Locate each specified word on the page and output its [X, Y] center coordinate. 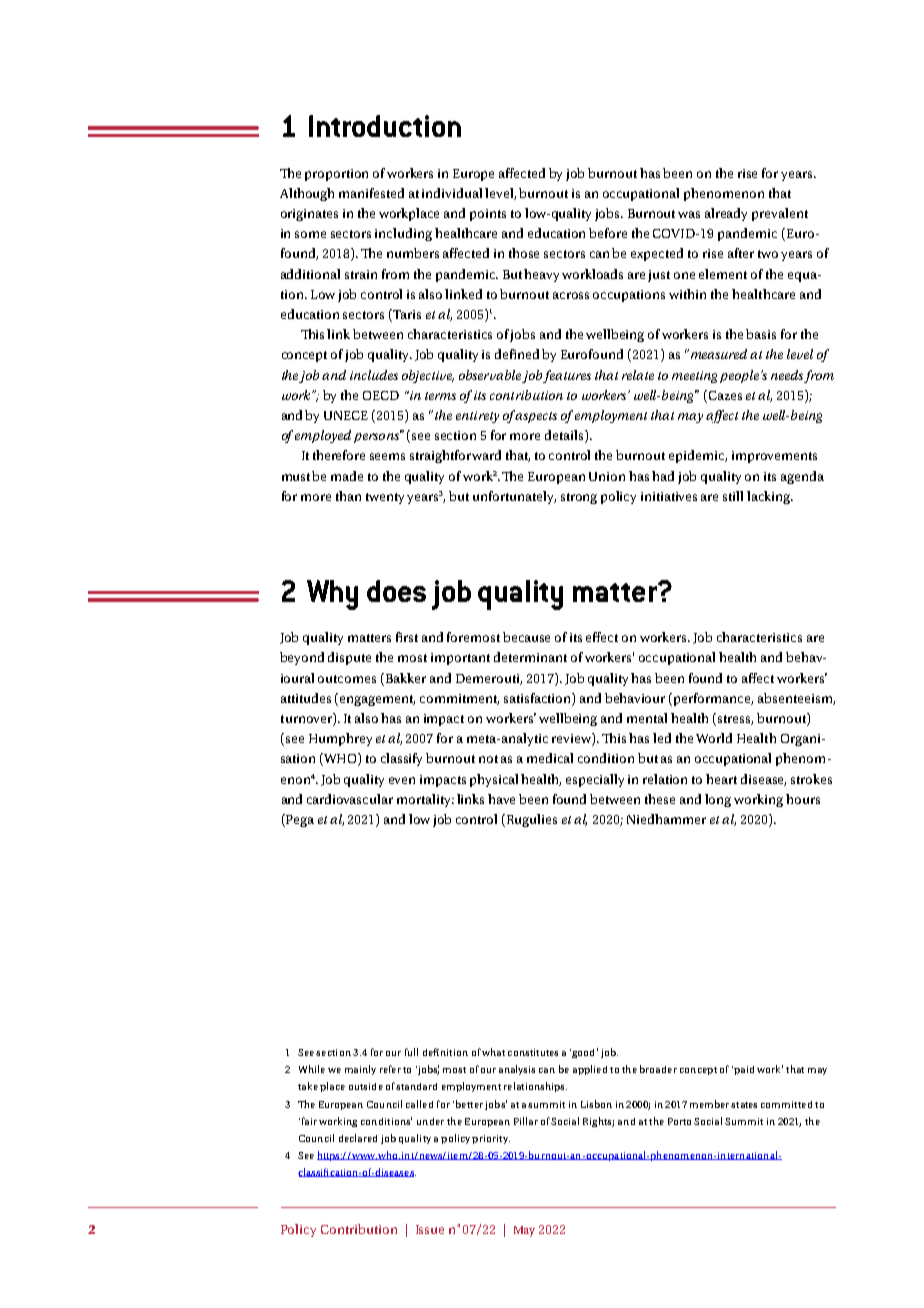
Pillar [526, 1121]
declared [358, 1138]
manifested [371, 193]
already [726, 214]
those [524, 253]
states [744, 1105]
